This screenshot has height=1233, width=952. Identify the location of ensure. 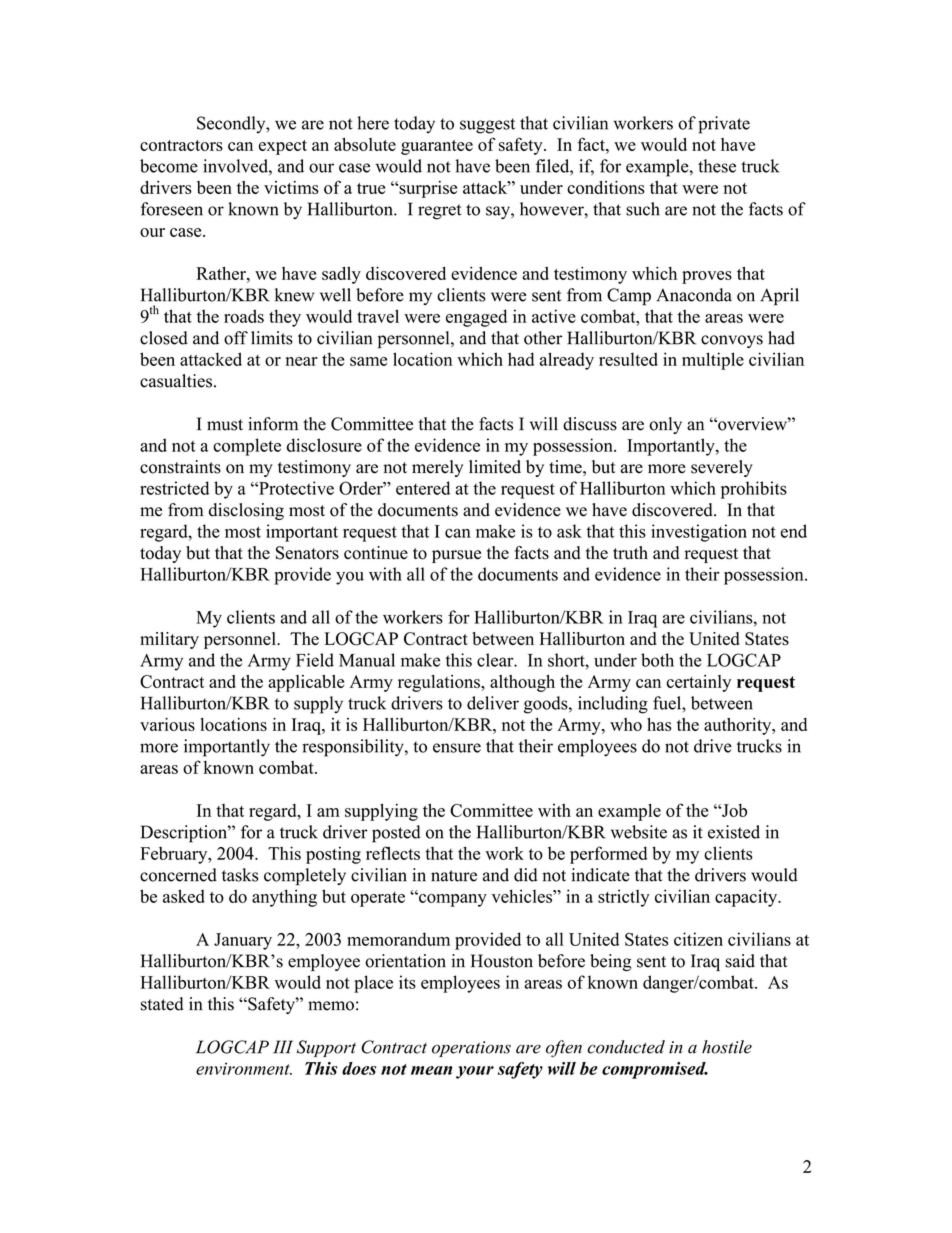
(457, 748).
